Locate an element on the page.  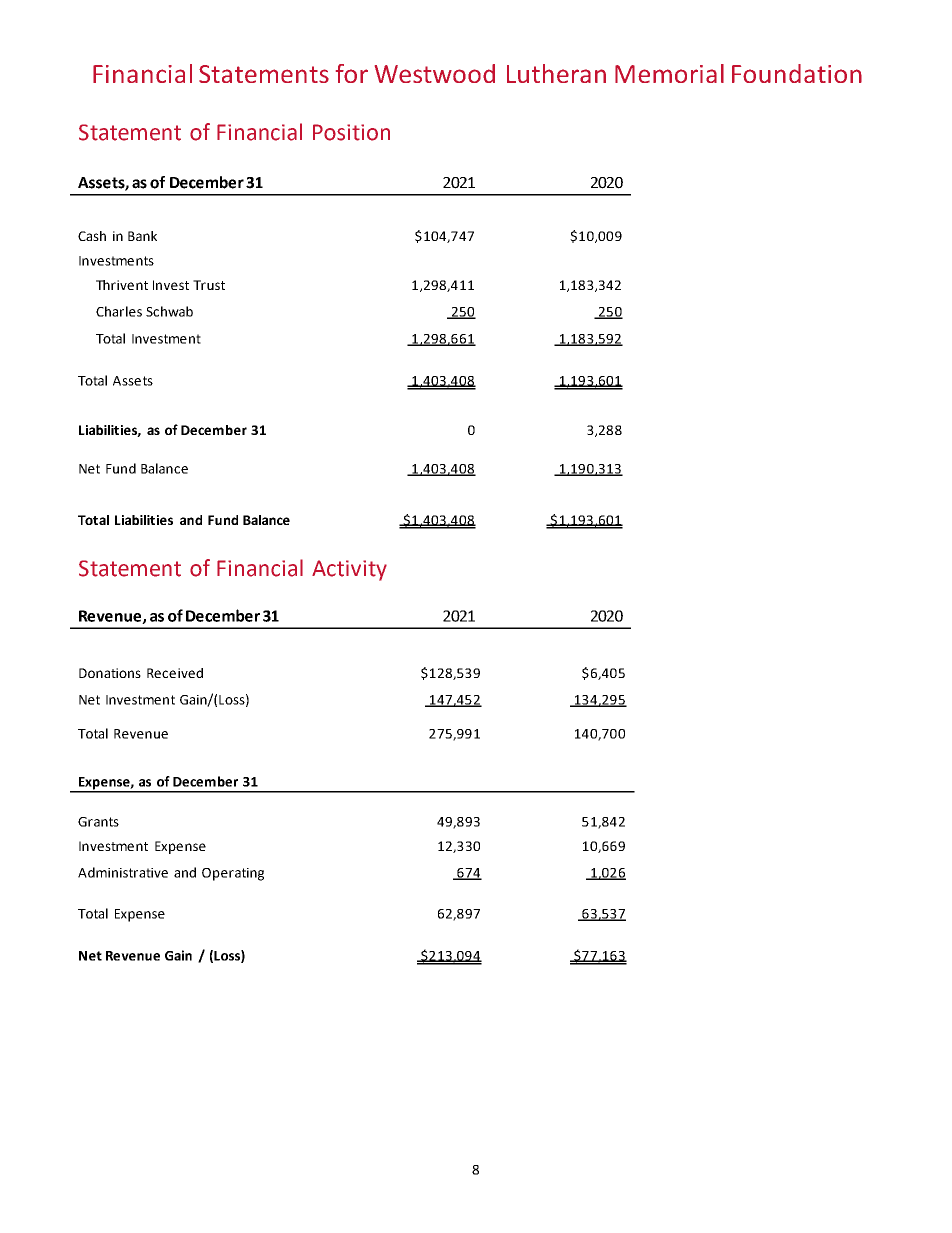
Trust is located at coordinates (209, 285).
